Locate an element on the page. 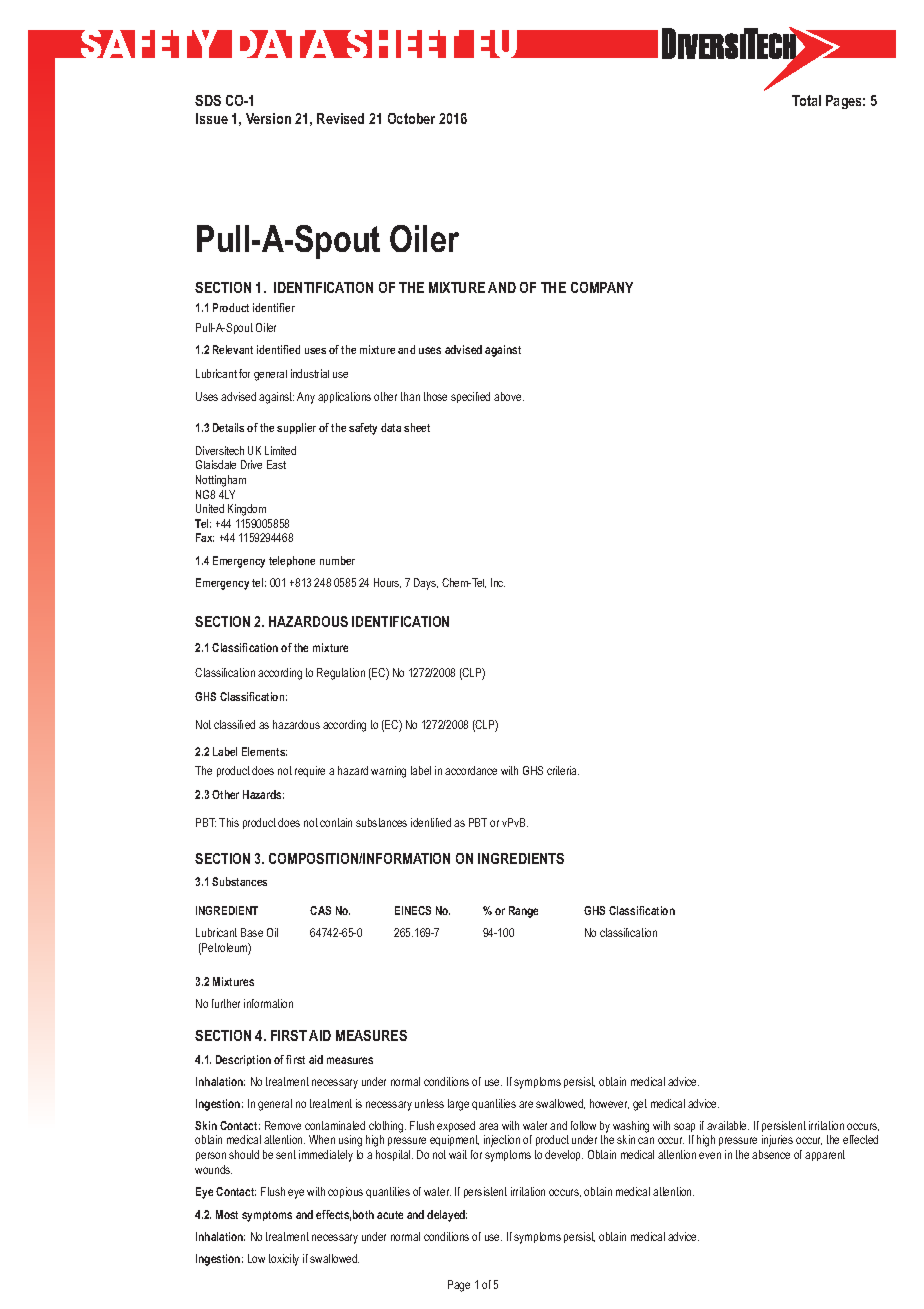  Range is located at coordinates (523, 912).
